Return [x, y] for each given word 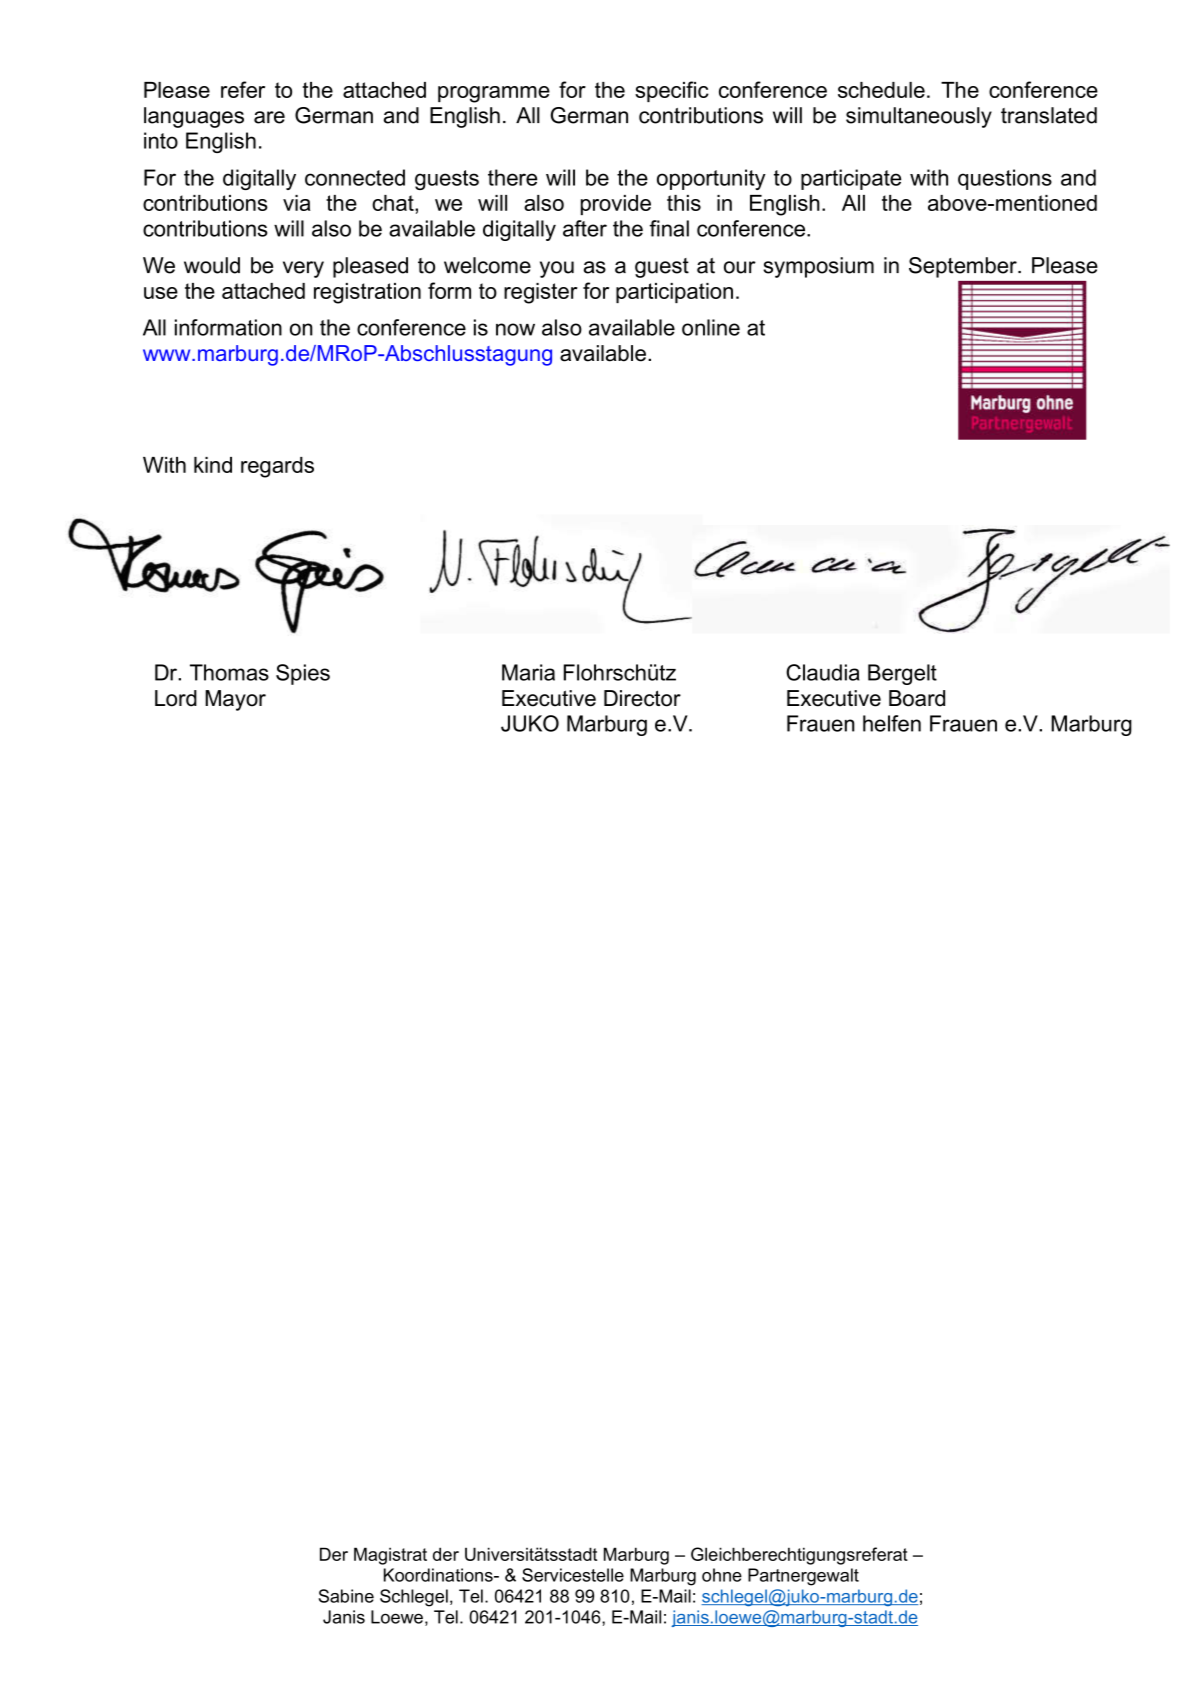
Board [917, 698]
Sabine [346, 1596]
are [269, 117]
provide [616, 205]
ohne [722, 1575]
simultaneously [919, 117]
